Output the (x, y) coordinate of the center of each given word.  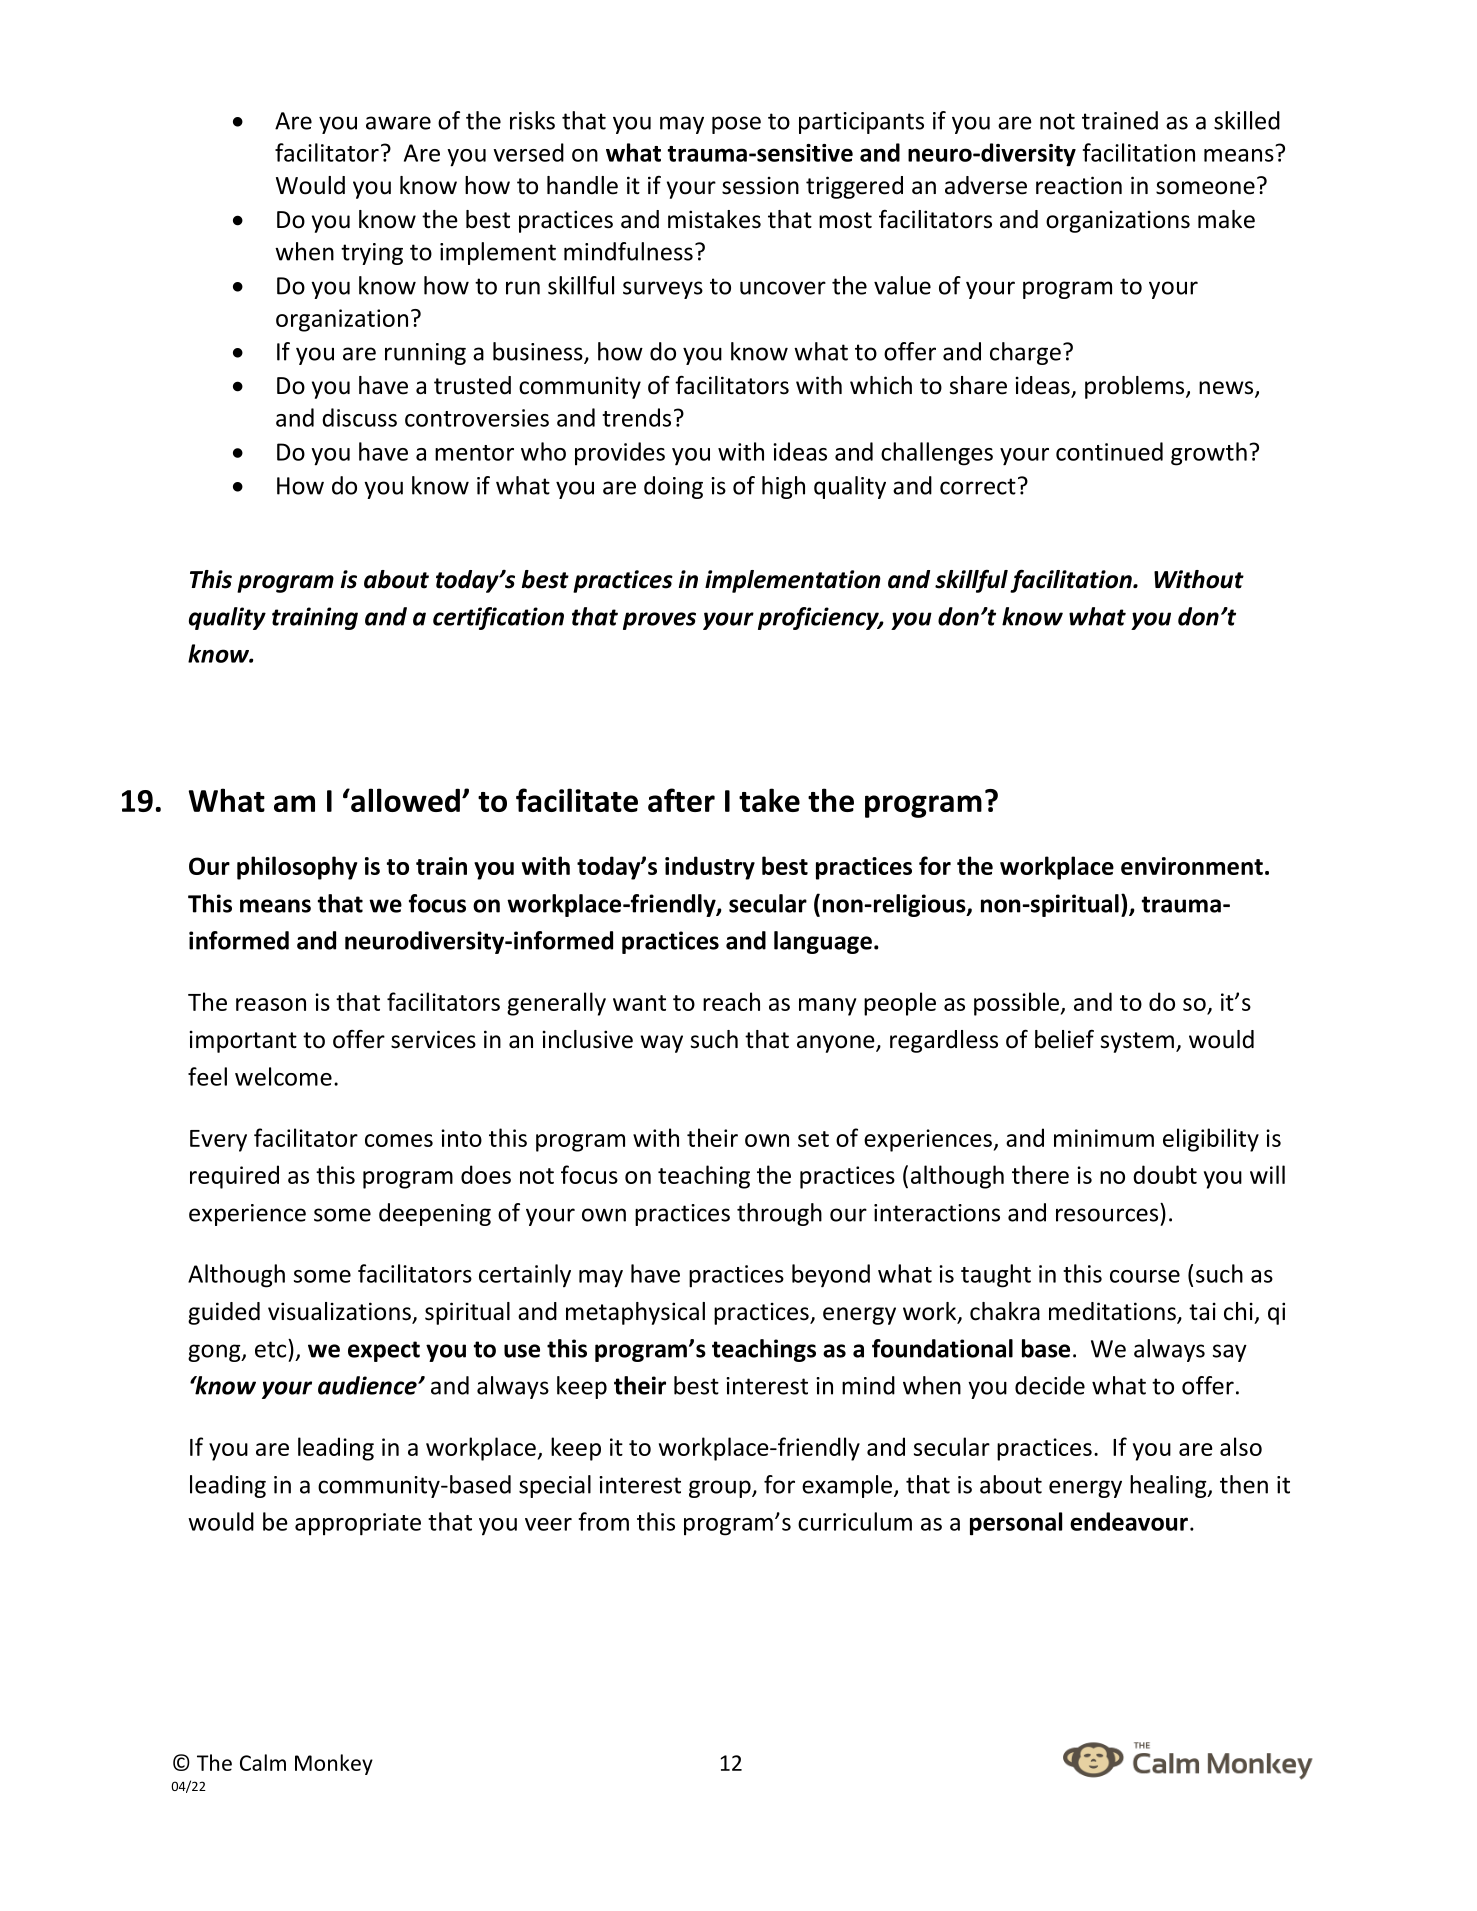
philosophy (297, 868)
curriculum (855, 1521)
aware (398, 123)
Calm (263, 1762)
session (760, 185)
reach (731, 1001)
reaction (1079, 185)
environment (1192, 866)
